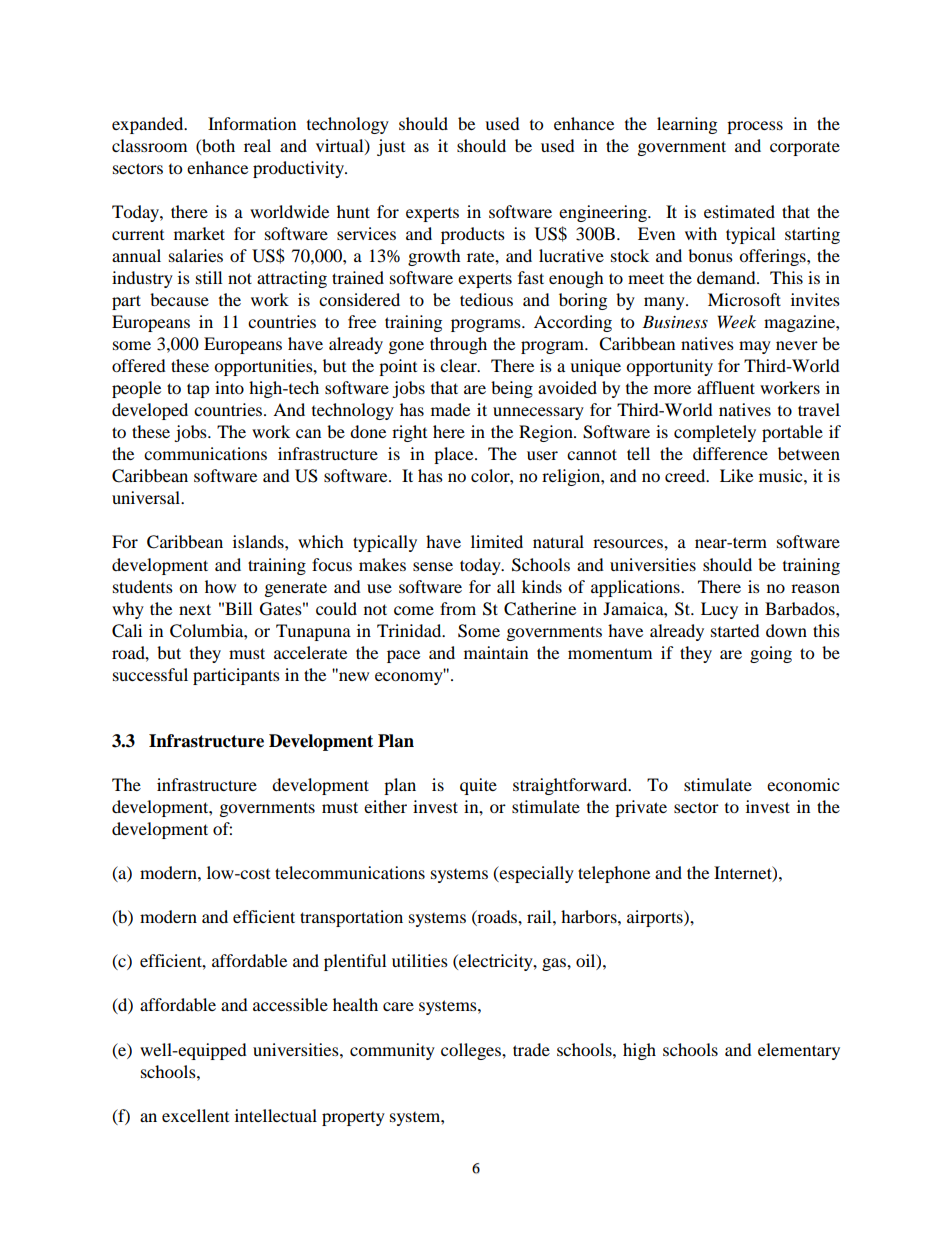  Describe the element at coordinates (755, 127) in the screenshot. I see `process` at that location.
